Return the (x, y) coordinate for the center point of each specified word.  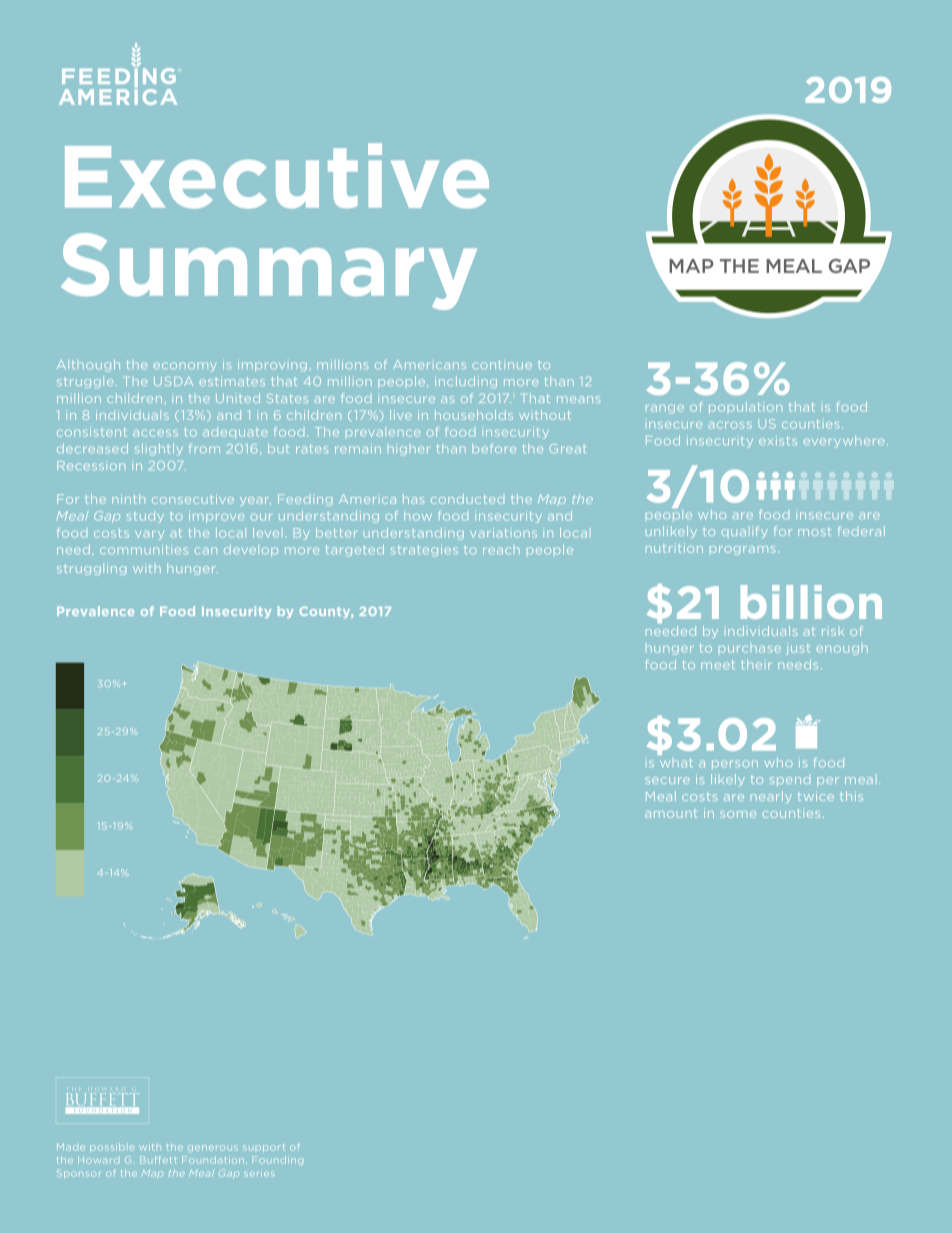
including (466, 382)
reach (501, 550)
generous (213, 1148)
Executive (277, 176)
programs (742, 550)
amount (671, 814)
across (730, 425)
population (745, 408)
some (738, 814)
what (676, 762)
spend (790, 781)
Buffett (158, 1160)
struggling (91, 569)
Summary (269, 271)
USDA (173, 381)
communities (144, 549)
